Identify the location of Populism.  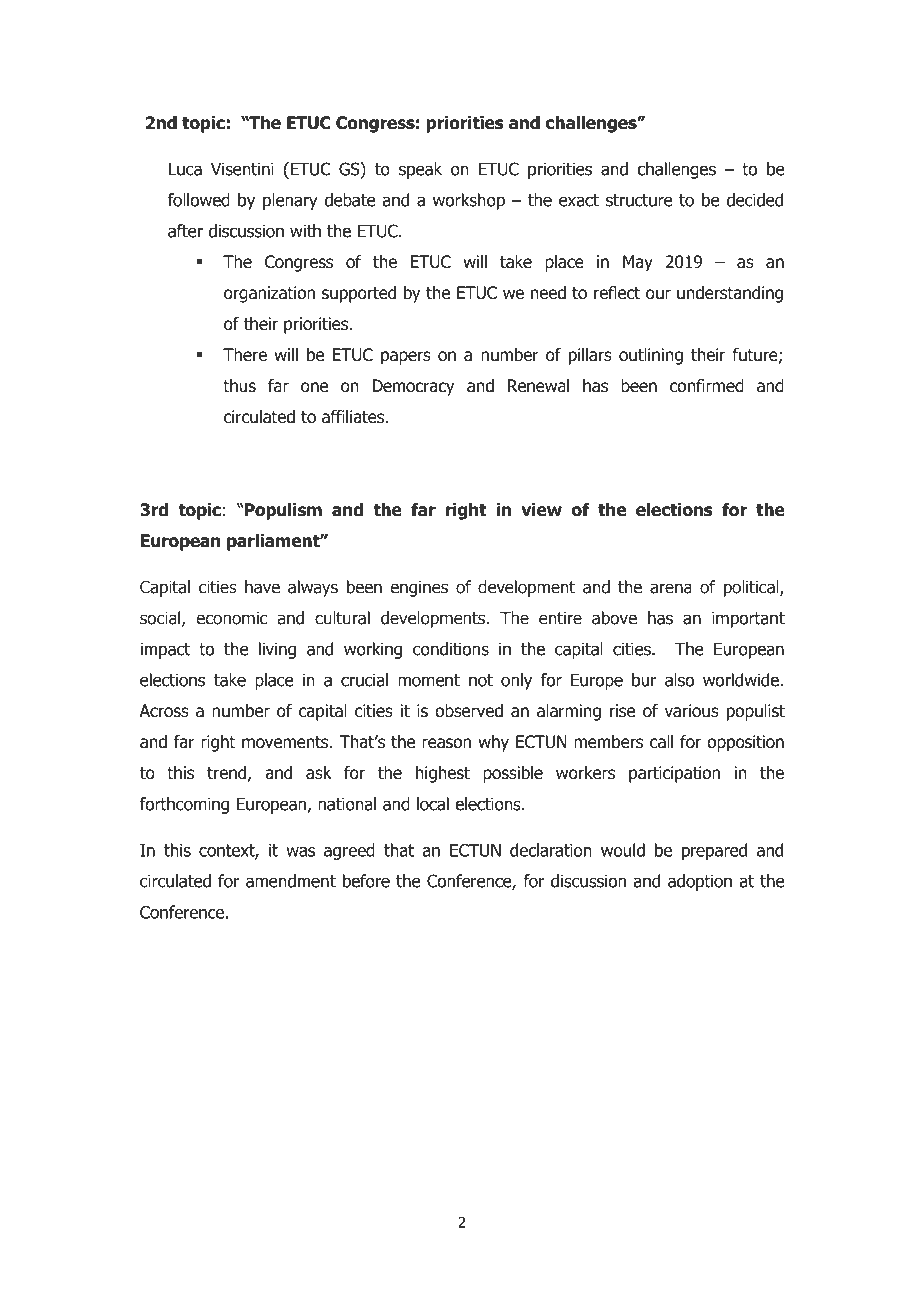
(283, 511).
